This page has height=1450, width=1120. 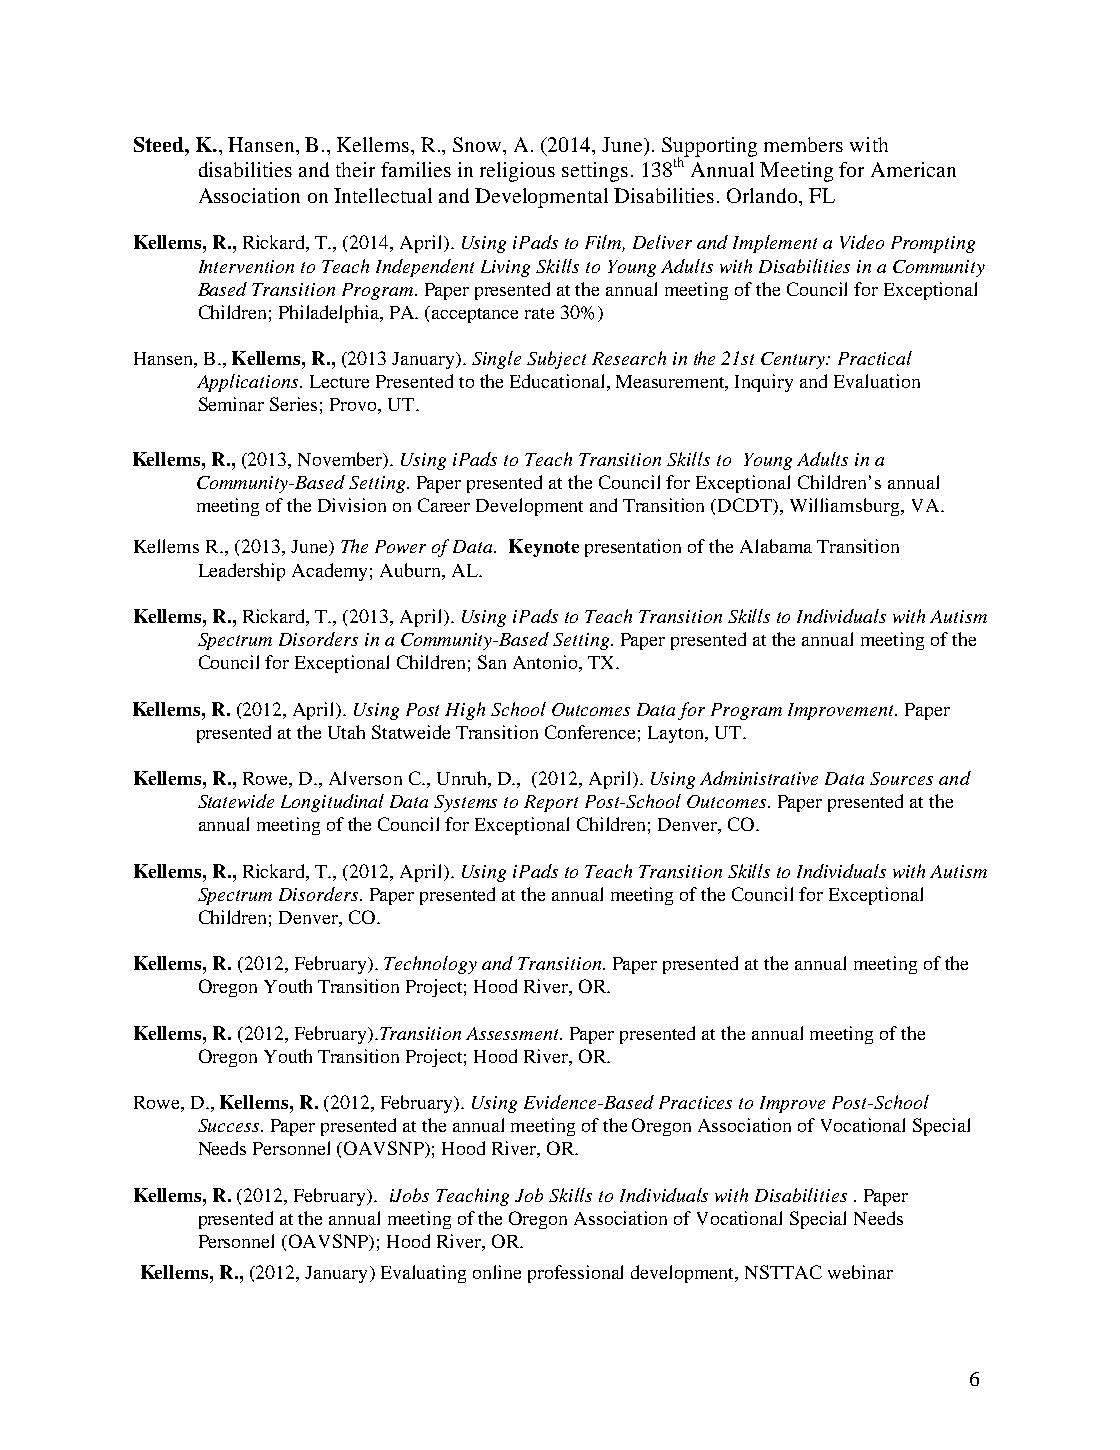 What do you see at coordinates (230, 1125) in the page?
I see `Success` at bounding box center [230, 1125].
